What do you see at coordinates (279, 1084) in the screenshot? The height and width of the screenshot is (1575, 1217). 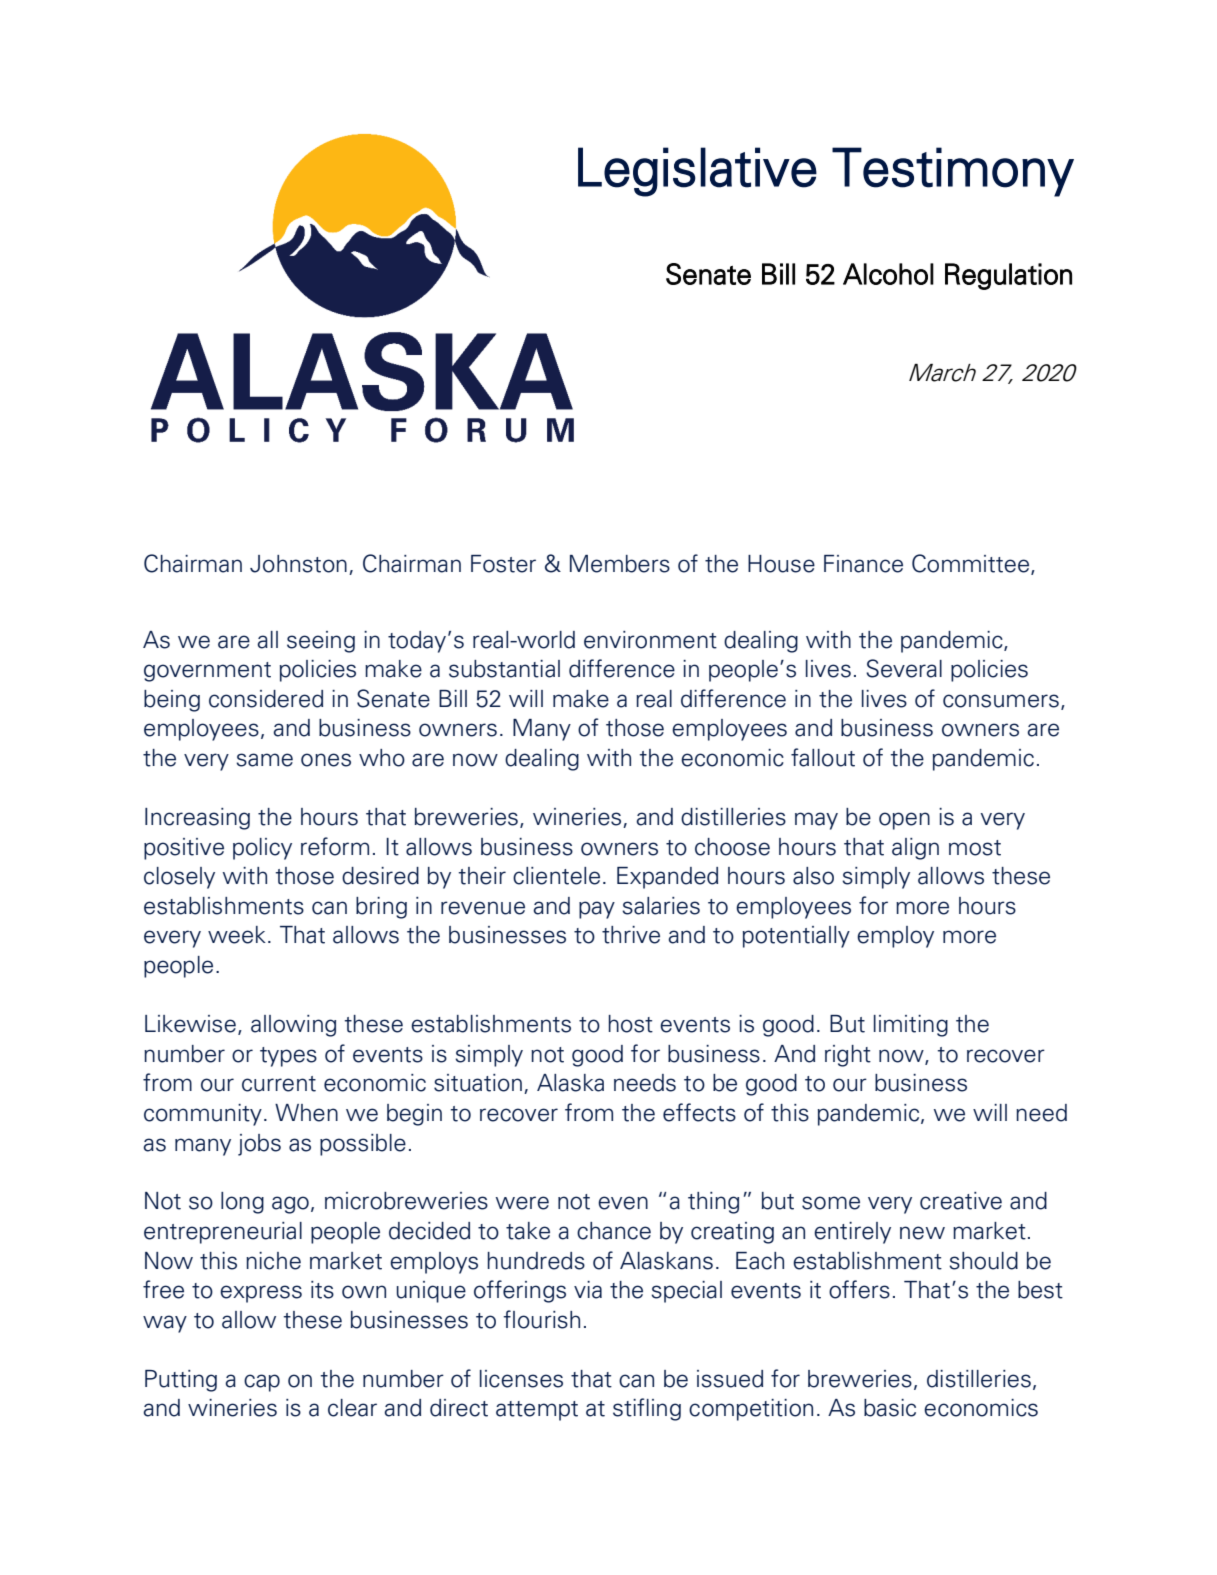 I see `current` at bounding box center [279, 1084].
